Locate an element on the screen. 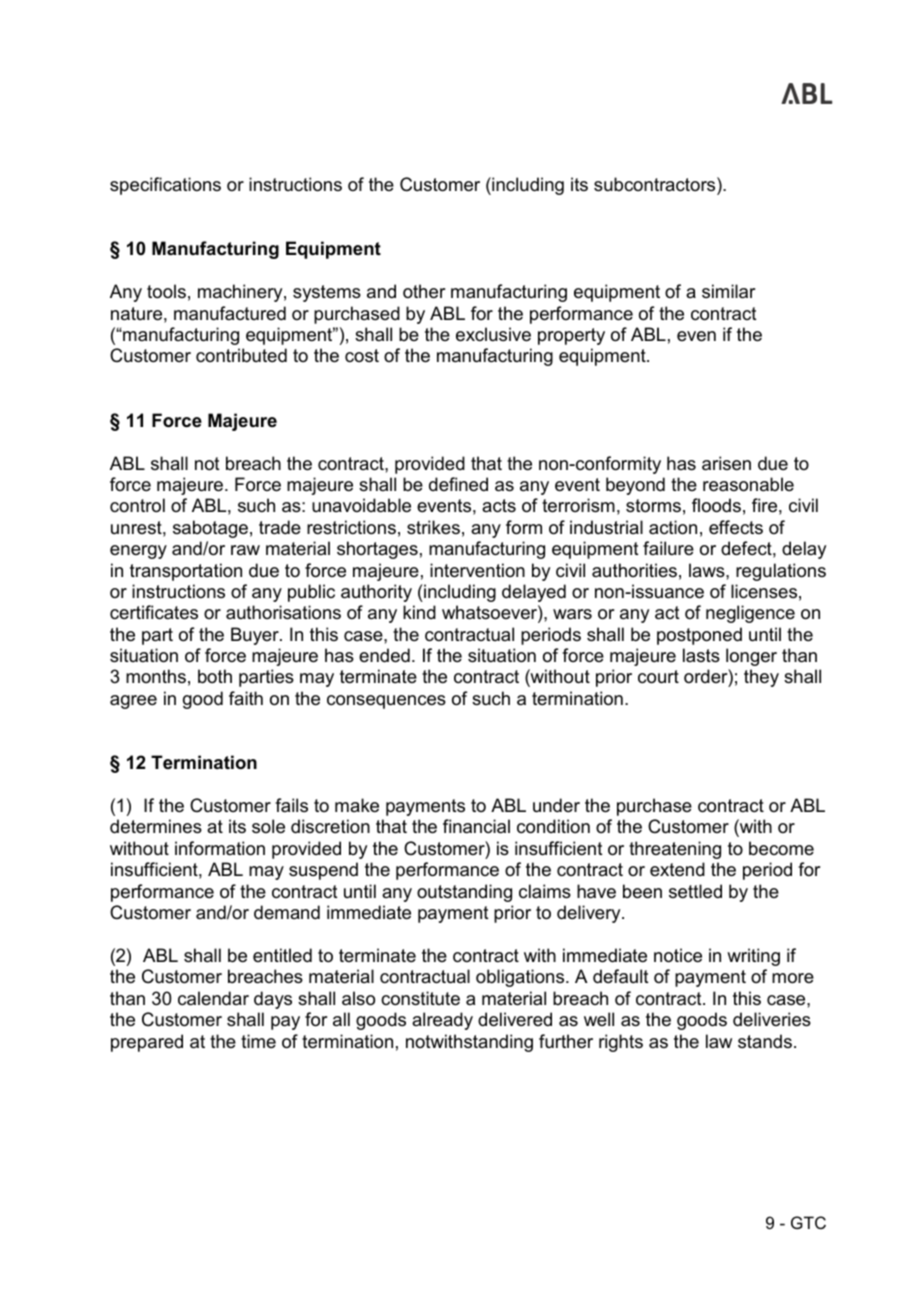 Image resolution: width=924 pixels, height=1307 pixels. consequences is located at coordinates (386, 702).
